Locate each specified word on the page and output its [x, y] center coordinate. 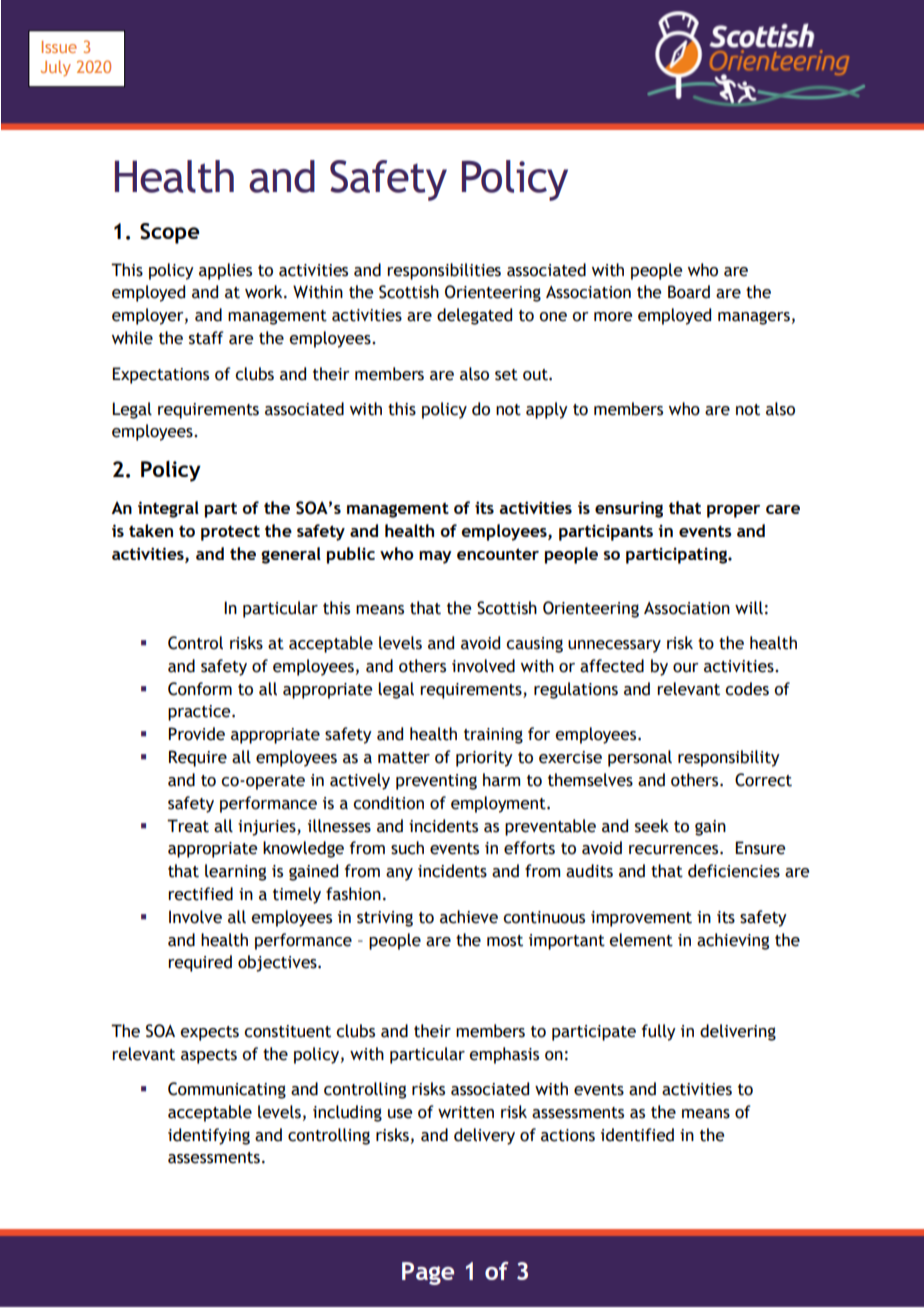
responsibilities [444, 271]
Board [689, 292]
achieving [733, 941]
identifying [209, 1136]
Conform [200, 689]
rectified [200, 894]
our [686, 668]
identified [637, 1135]
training [493, 736]
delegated [474, 316]
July [56, 68]
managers [754, 318]
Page [428, 1273]
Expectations [160, 375]
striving [385, 919]
